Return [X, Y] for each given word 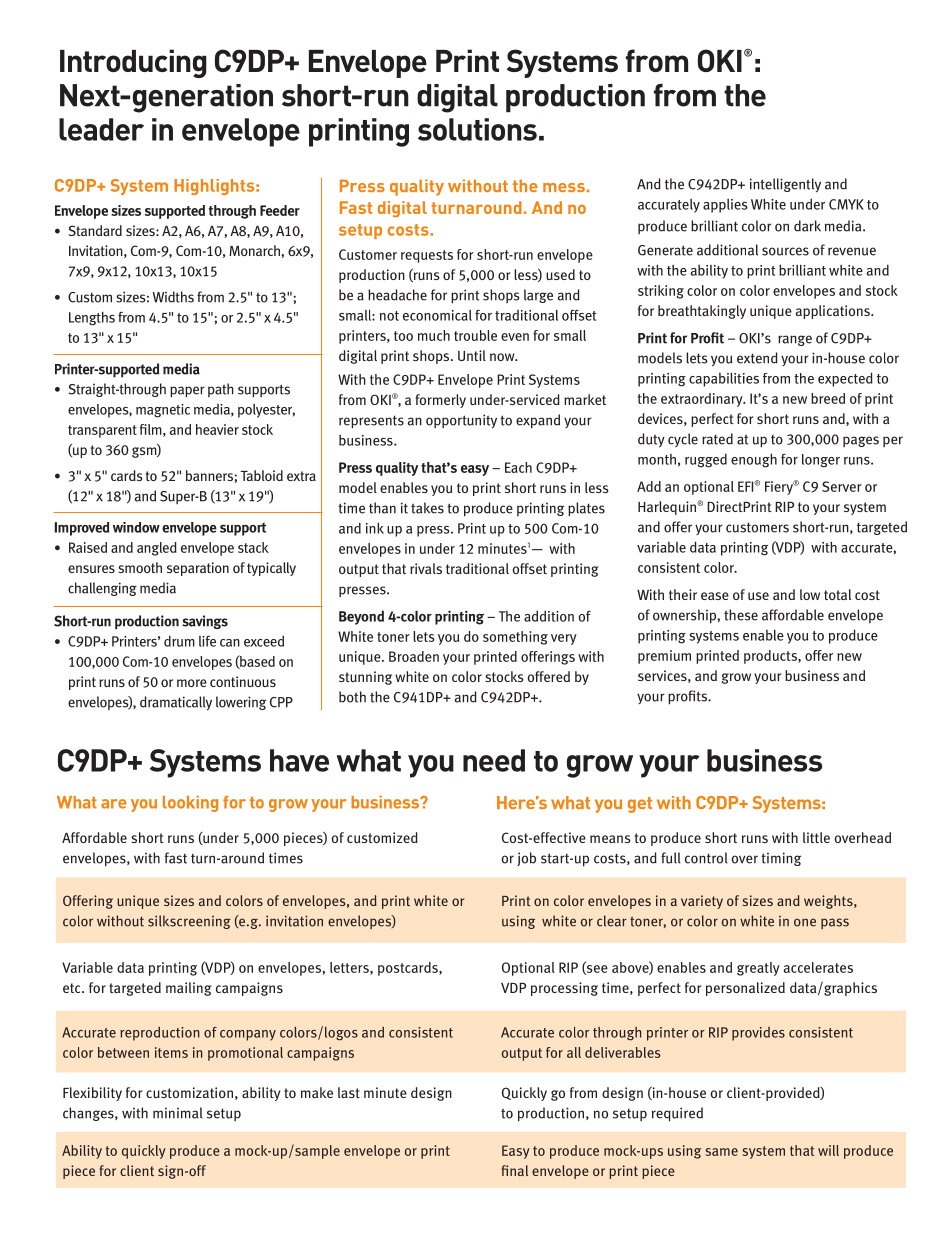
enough [754, 460]
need [494, 760]
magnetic [163, 411]
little [816, 837]
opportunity [461, 421]
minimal [178, 1113]
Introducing [133, 63]
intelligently [785, 185]
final [515, 1170]
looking [190, 804]
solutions [477, 129]
